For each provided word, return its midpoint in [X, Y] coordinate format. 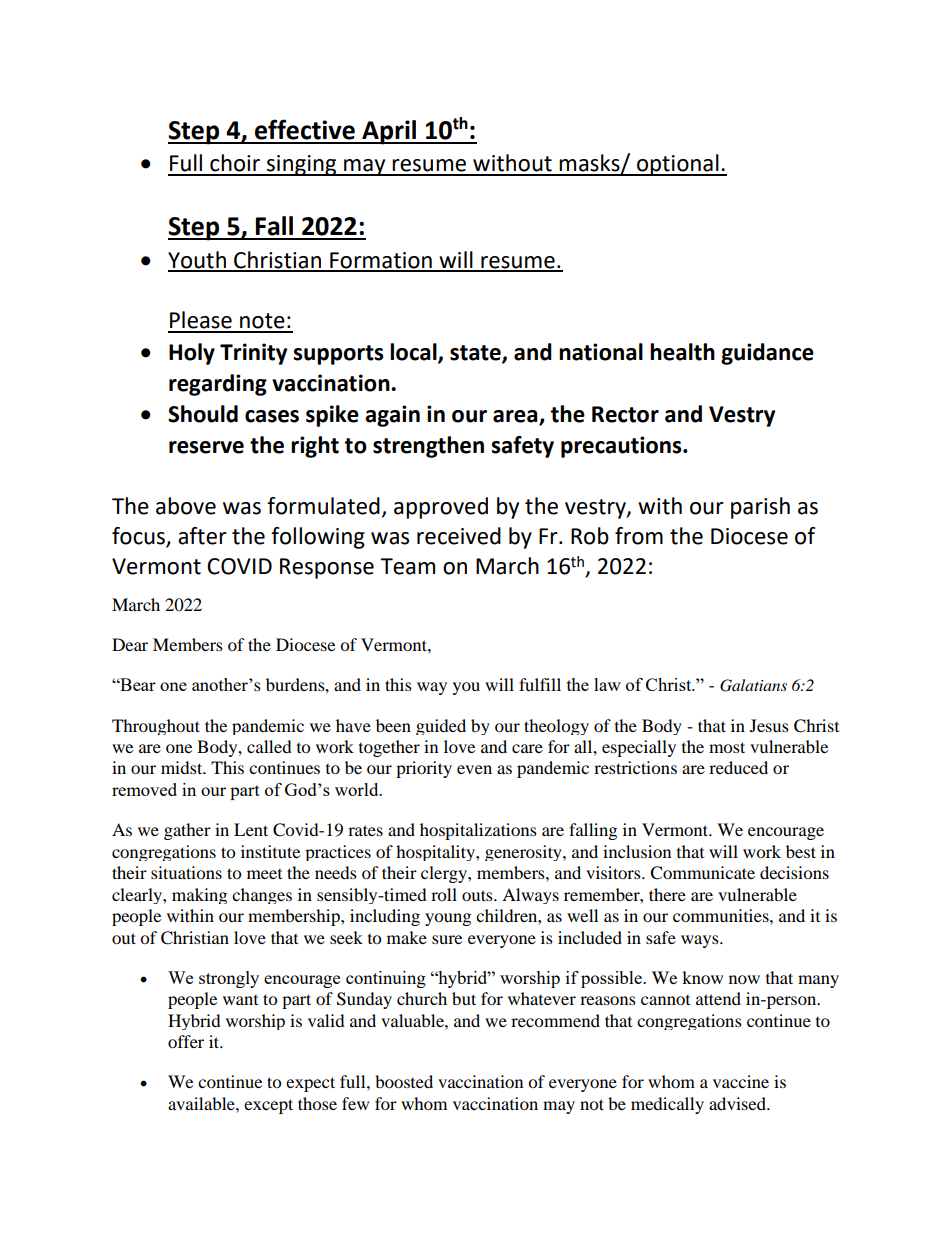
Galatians [753, 685]
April [389, 132]
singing [302, 165]
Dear [130, 644]
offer [186, 1041]
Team [407, 566]
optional [678, 165]
